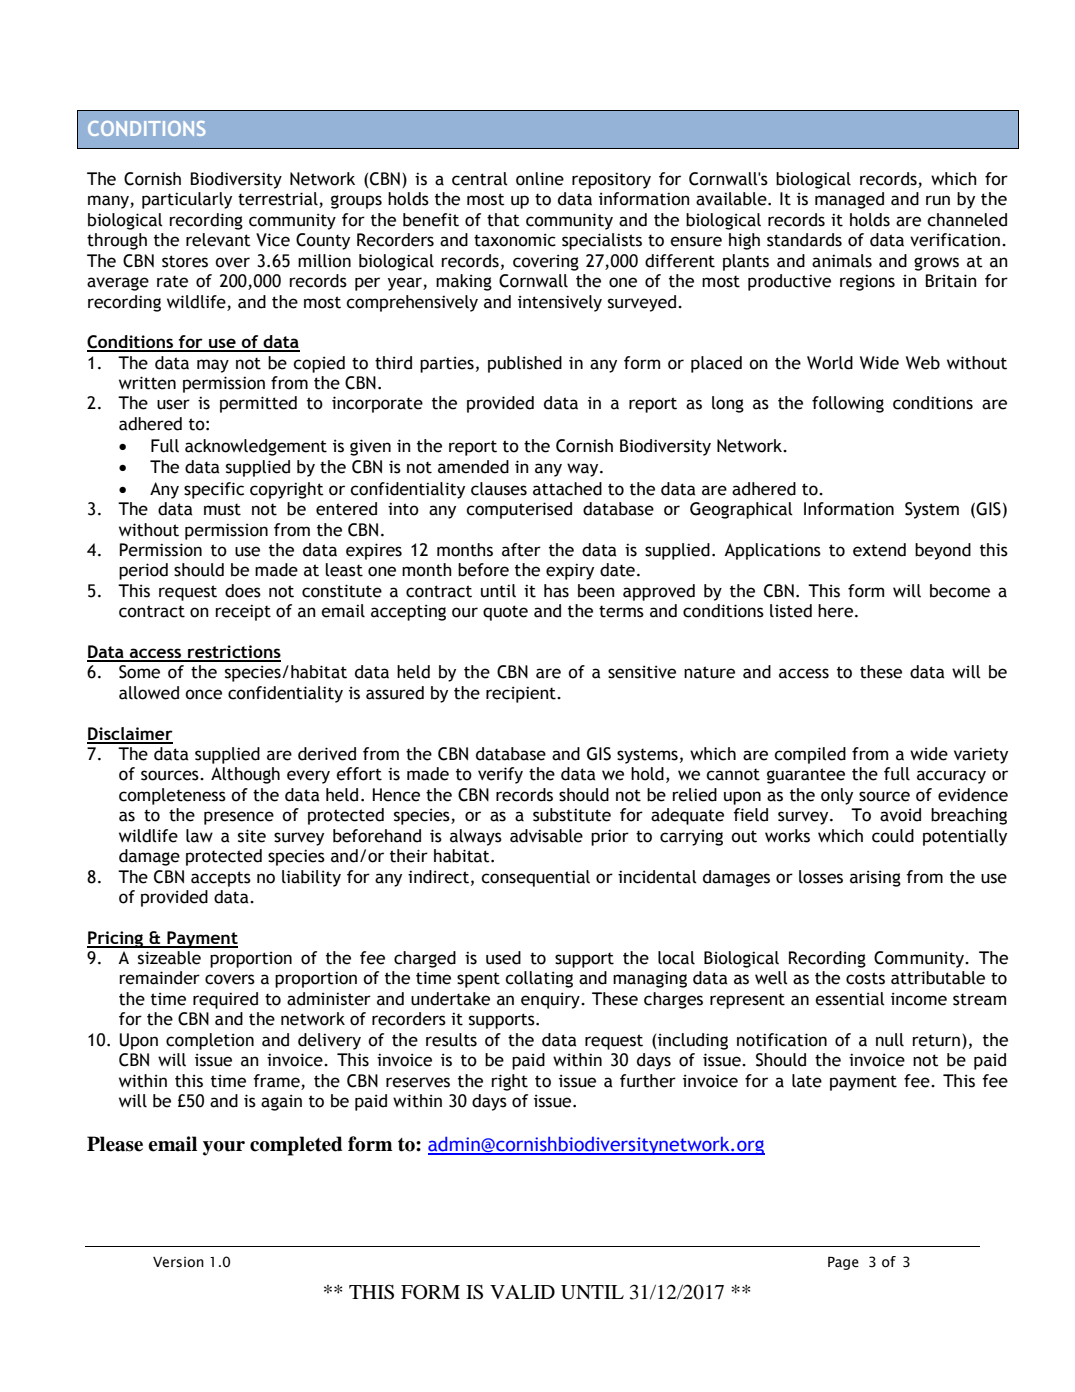 The image size is (1075, 1392). I want to click on does, so click(243, 591).
